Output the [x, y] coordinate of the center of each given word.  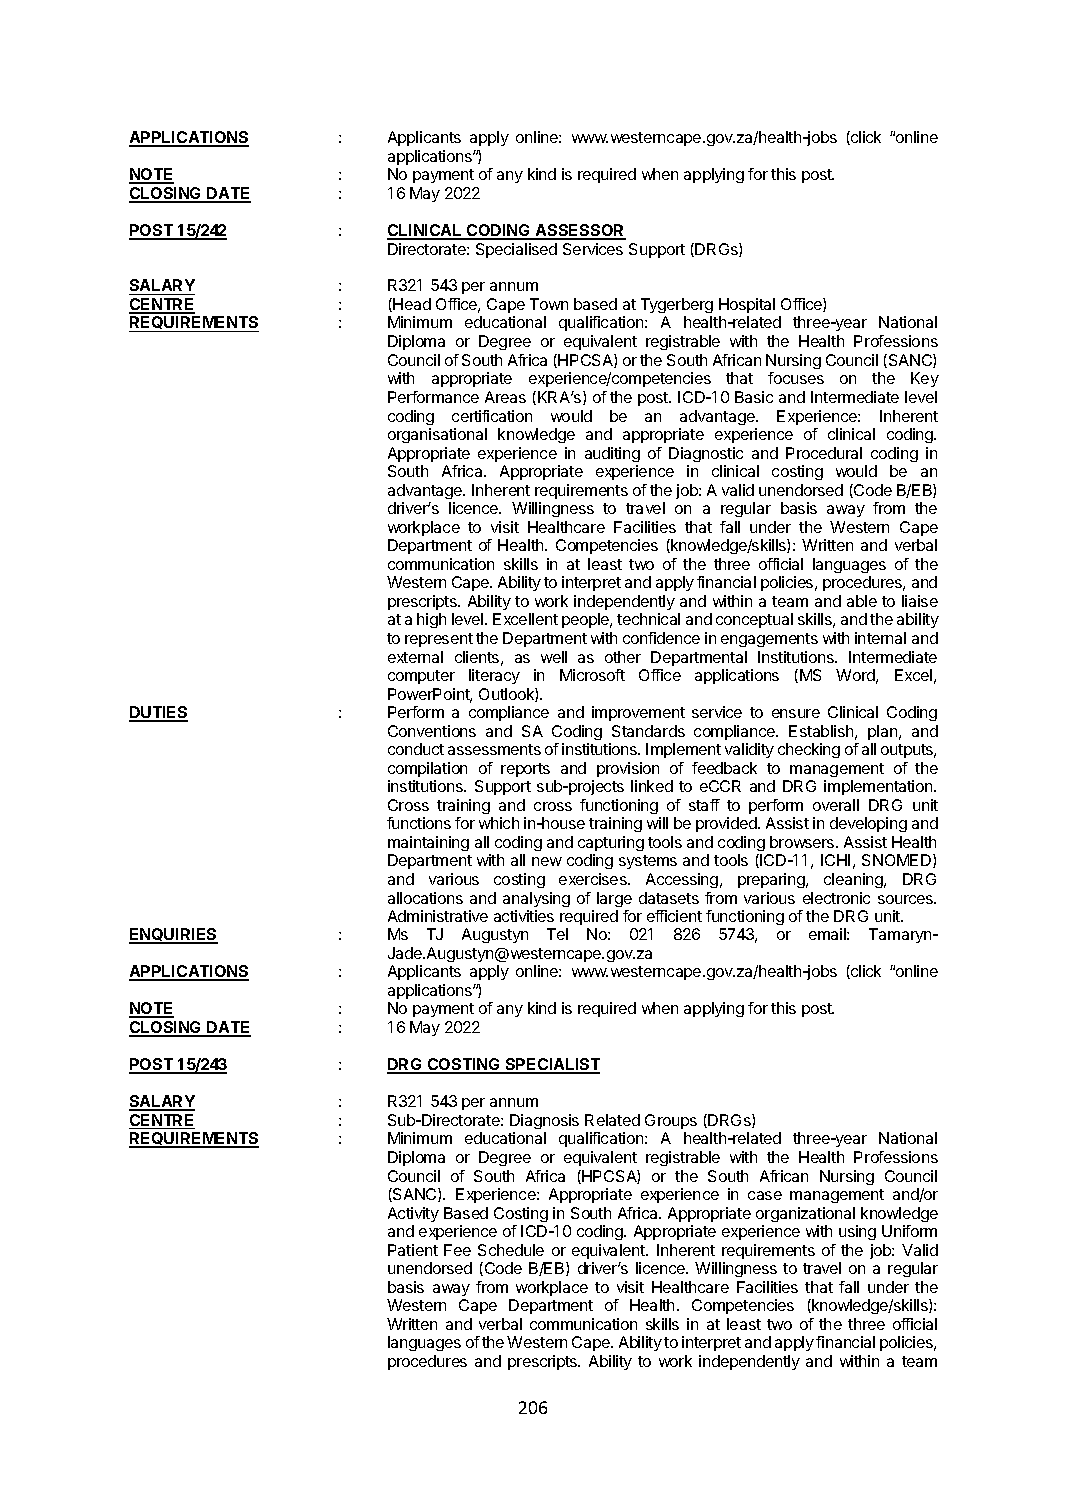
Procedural [824, 453]
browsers [803, 842]
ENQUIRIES [173, 936]
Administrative [438, 916]
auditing [612, 454]
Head [411, 305]
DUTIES [158, 713]
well [554, 657]
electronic [836, 898]
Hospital [747, 305]
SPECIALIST [551, 1065]
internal [880, 638]
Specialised [516, 250]
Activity [413, 1214]
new [547, 861]
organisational [437, 435]
